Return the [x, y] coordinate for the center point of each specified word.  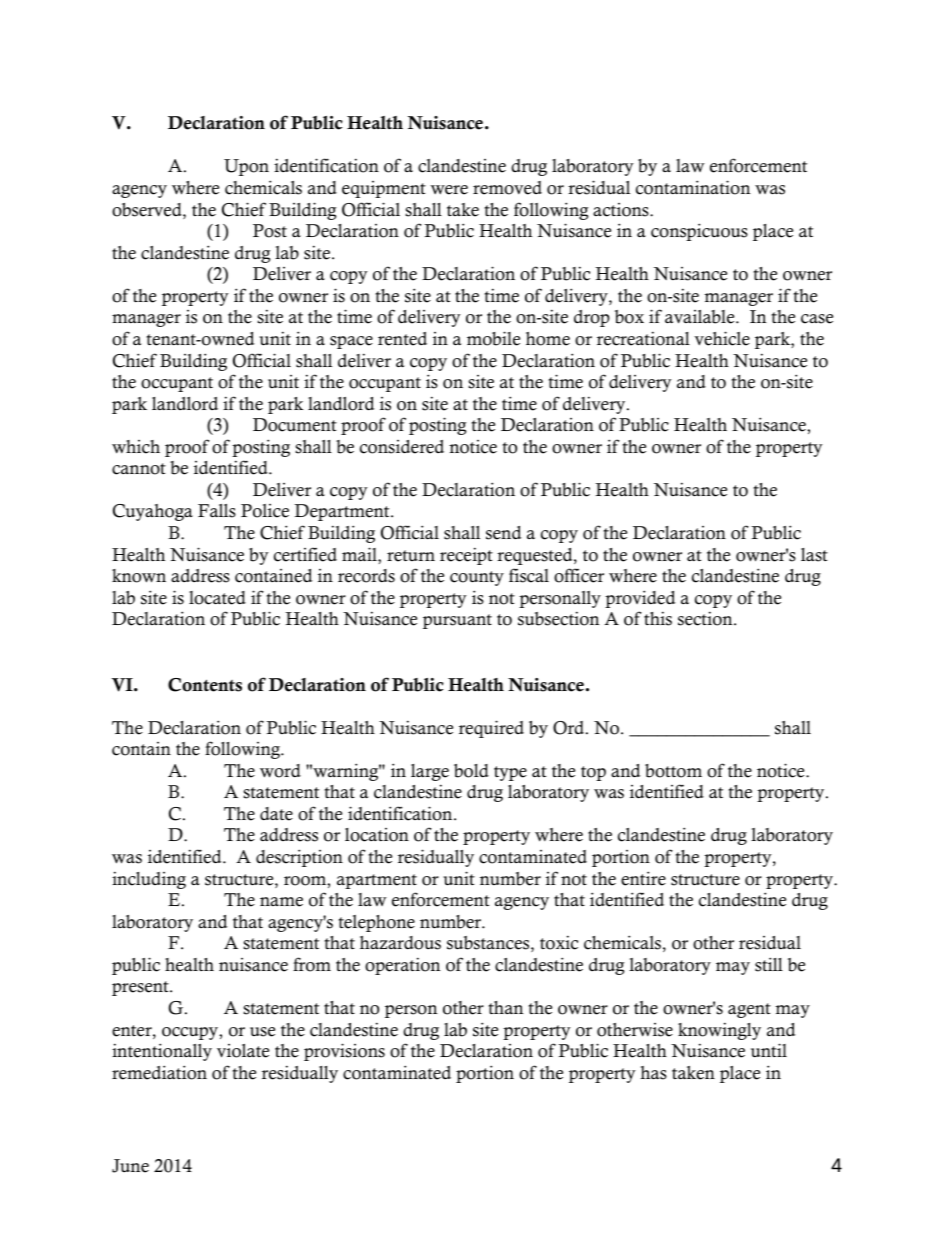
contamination [693, 187]
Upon [246, 167]
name [281, 902]
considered [402, 447]
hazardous [400, 943]
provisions [344, 1052]
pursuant [457, 621]
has [654, 1073]
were [449, 190]
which [136, 447]
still [769, 964]
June [130, 1166]
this [658, 618]
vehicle [722, 338]
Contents [205, 685]
